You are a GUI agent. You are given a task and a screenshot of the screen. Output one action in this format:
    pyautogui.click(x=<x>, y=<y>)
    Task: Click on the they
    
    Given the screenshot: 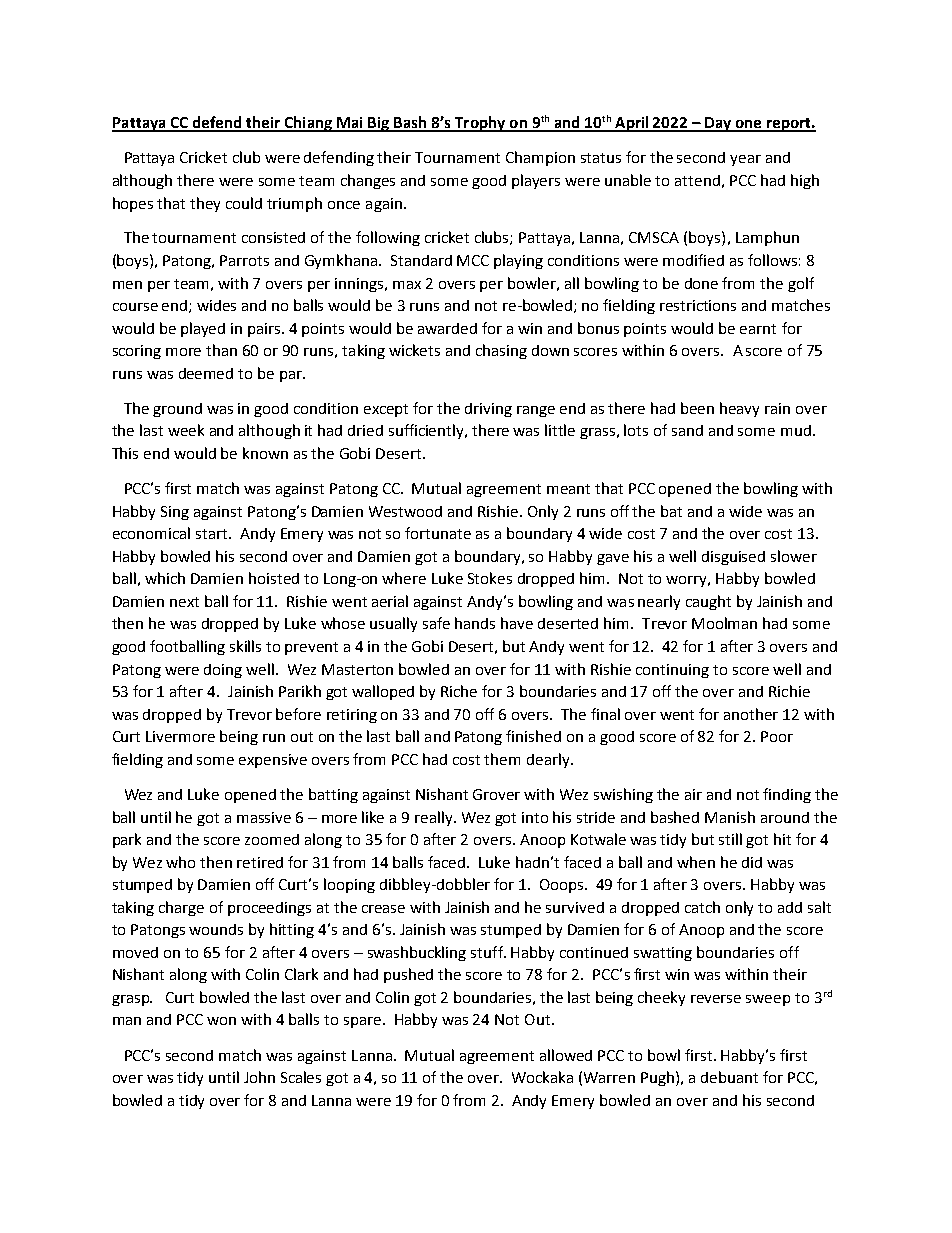 What is the action you would take?
    pyautogui.click(x=205, y=204)
